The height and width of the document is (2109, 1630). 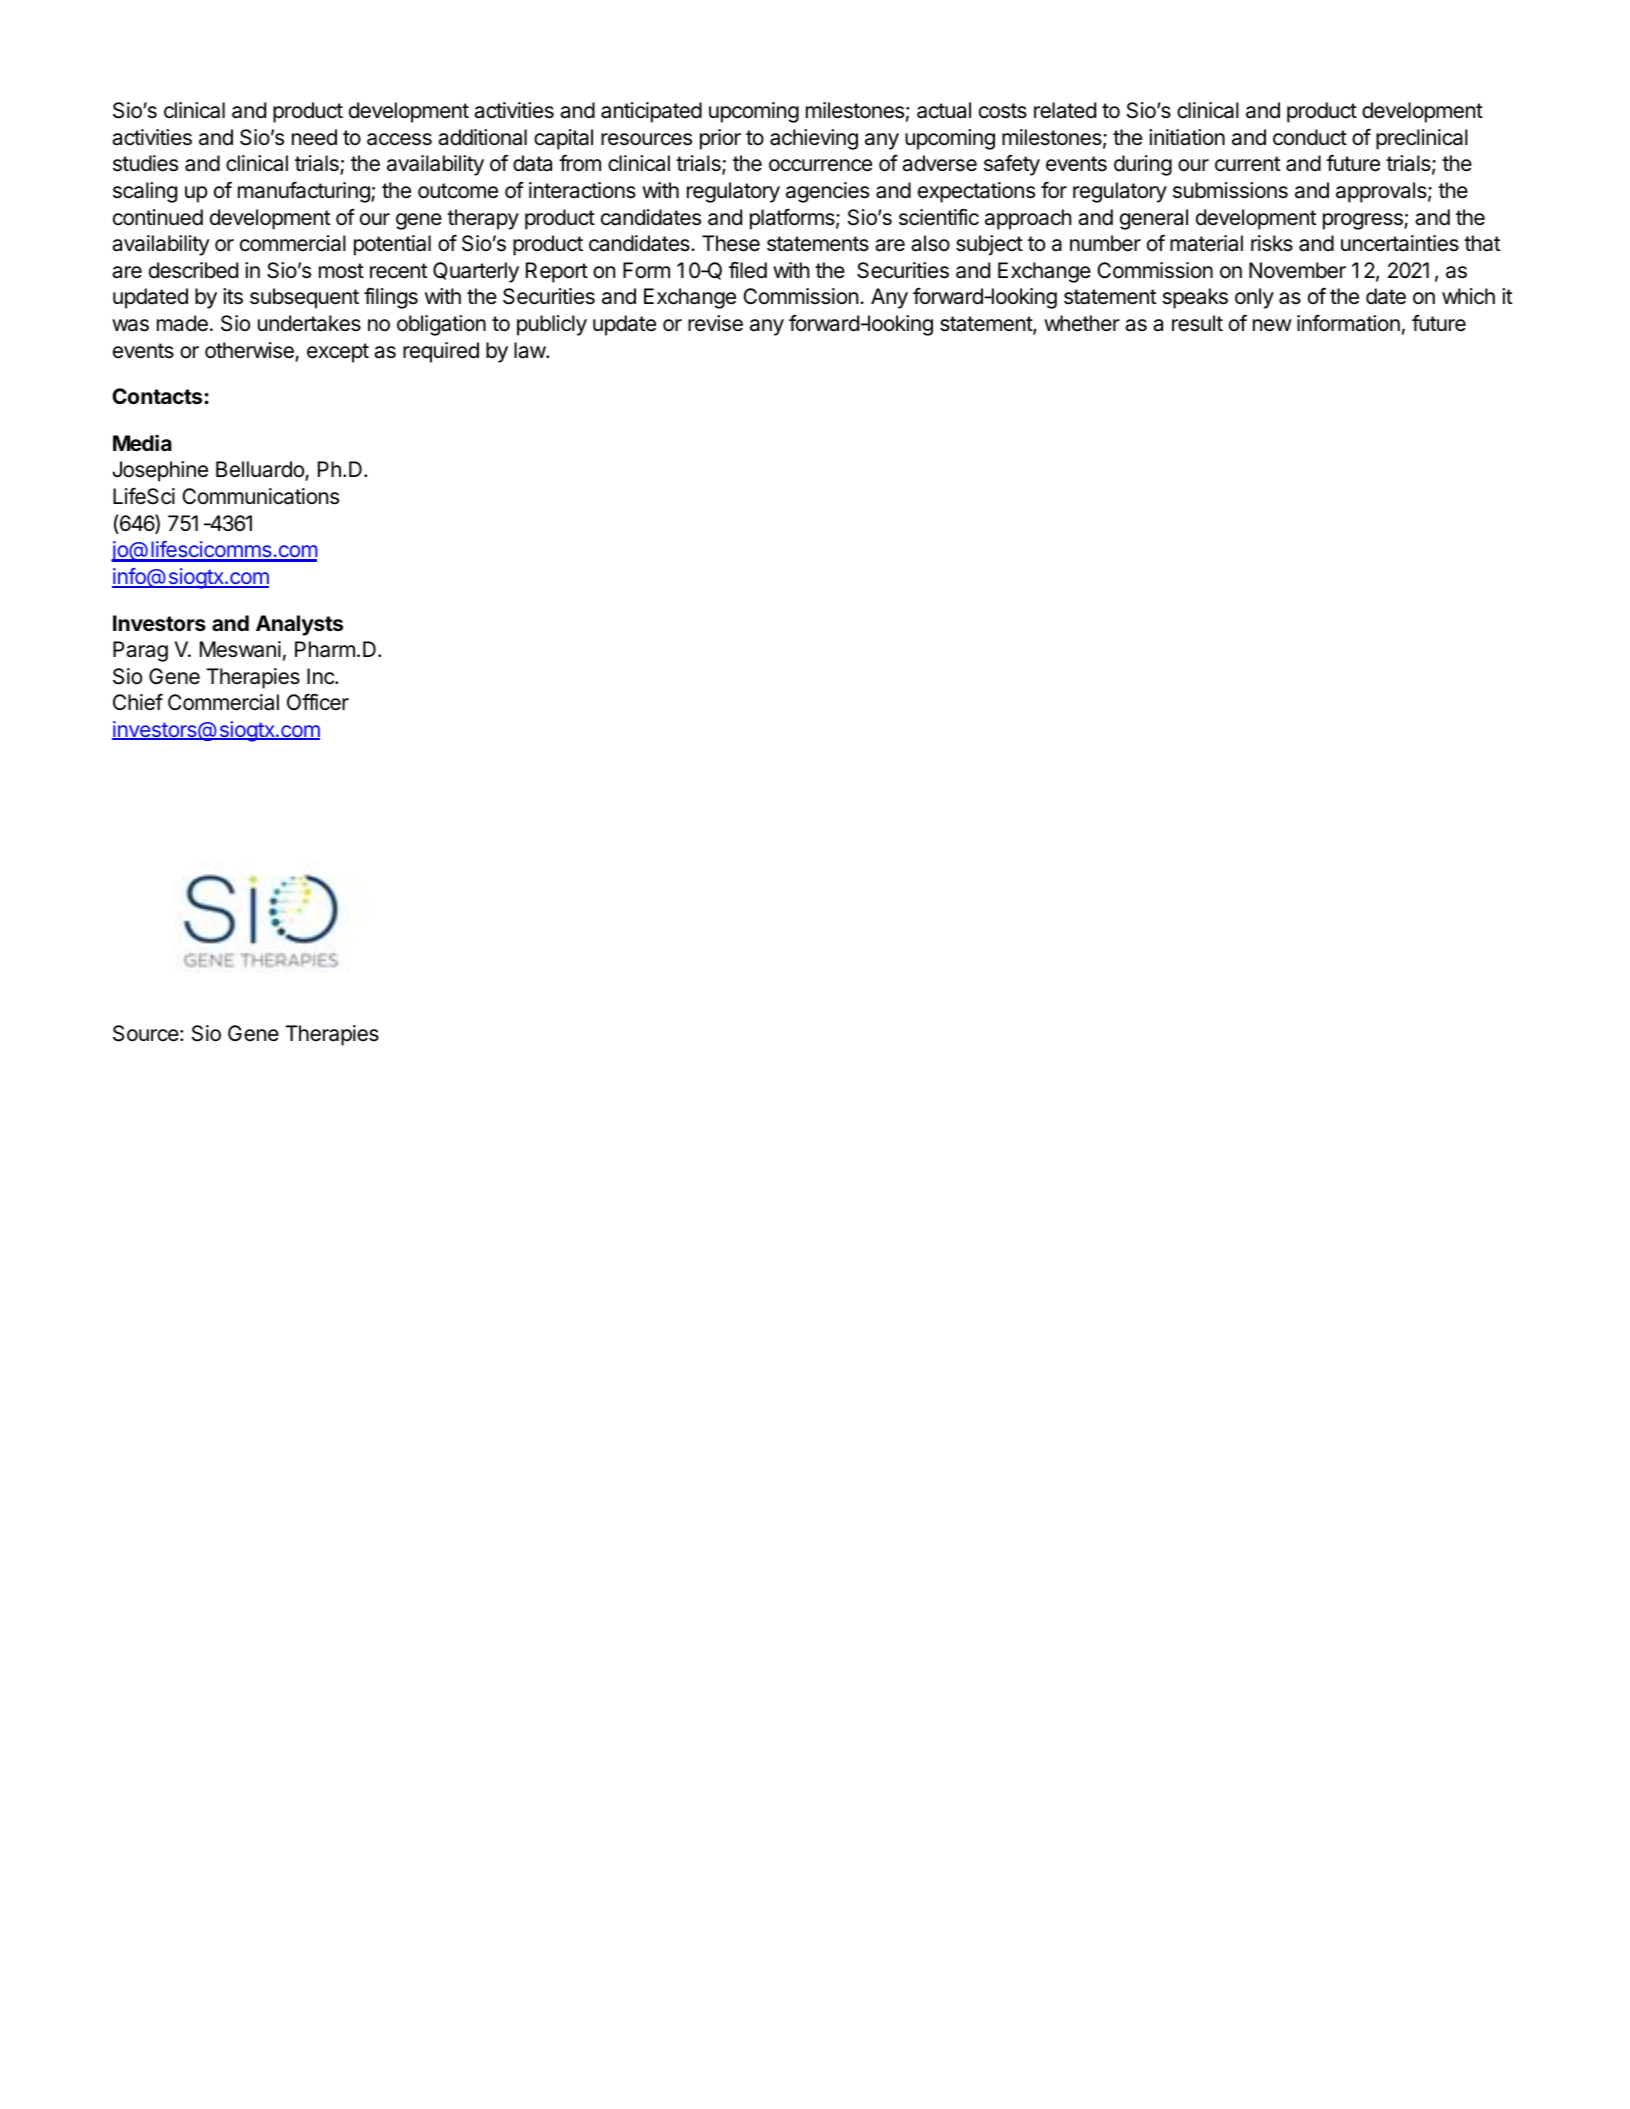 What do you see at coordinates (1310, 137) in the document?
I see `conduct` at bounding box center [1310, 137].
